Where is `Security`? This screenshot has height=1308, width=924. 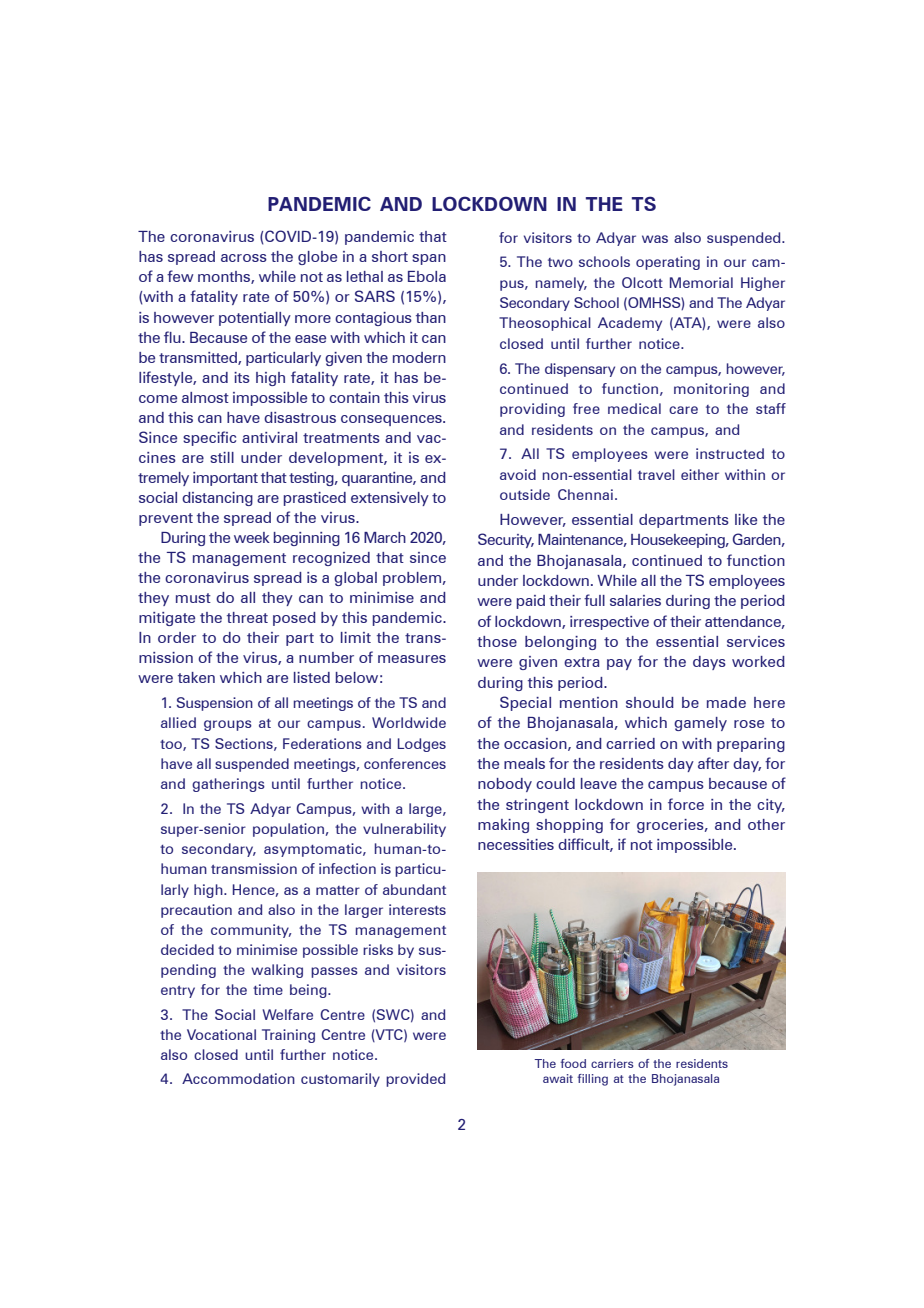
Security is located at coordinates (506, 540).
